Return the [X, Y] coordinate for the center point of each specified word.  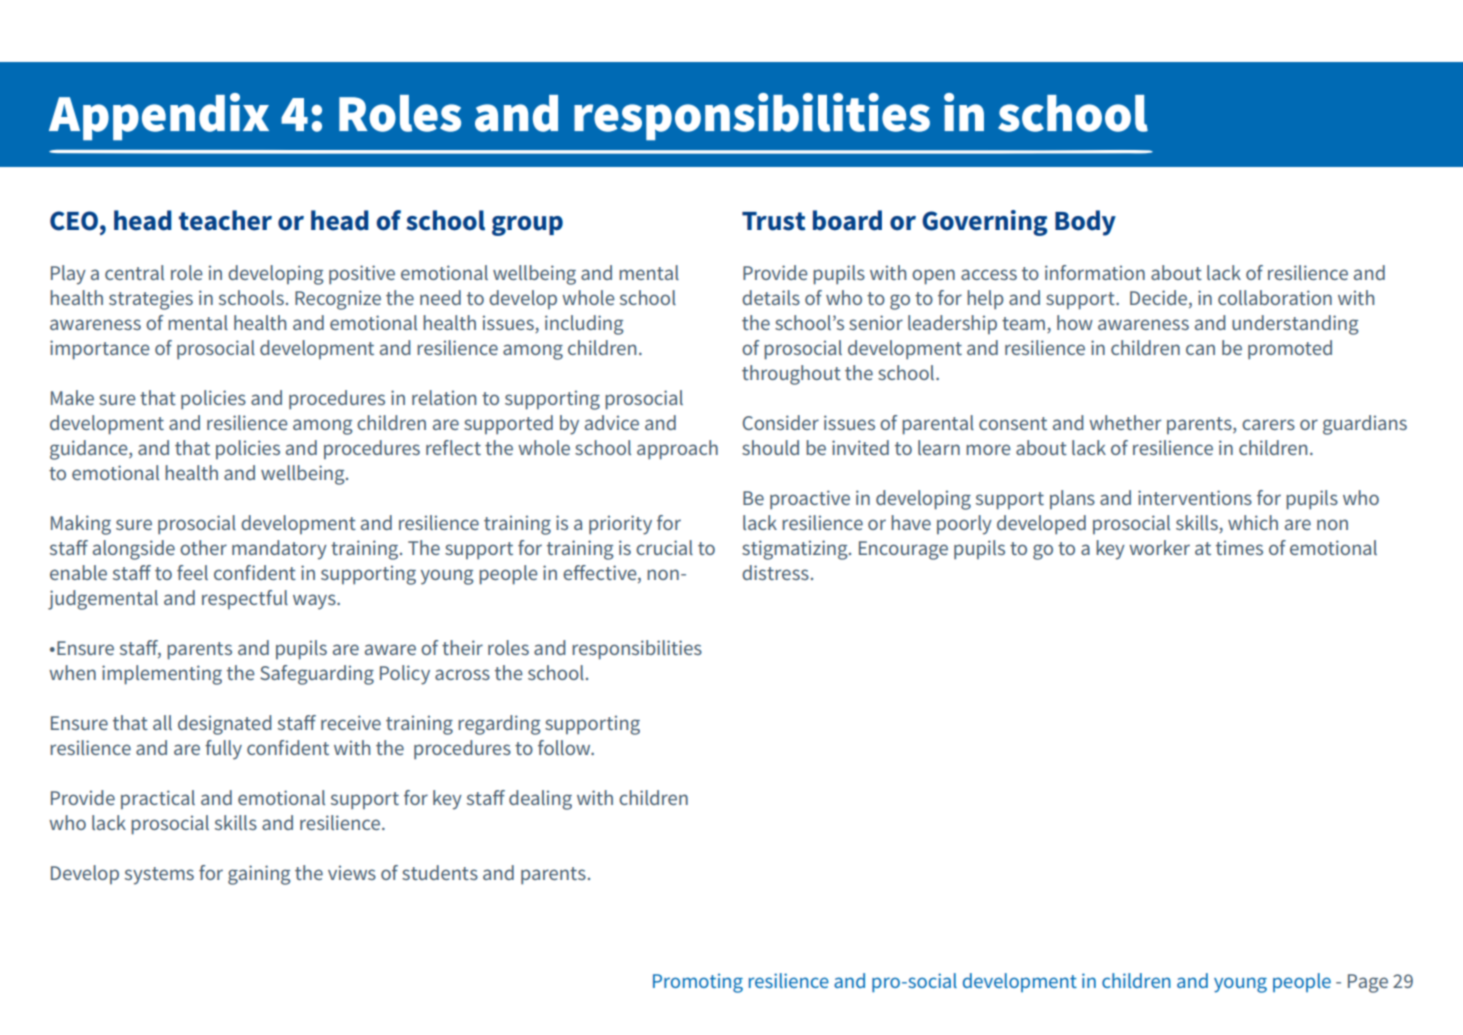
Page [1368, 983]
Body [1085, 223]
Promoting [698, 983]
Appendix [159, 116]
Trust [773, 221]
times [1239, 547]
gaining [259, 875]
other [203, 547]
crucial [664, 547]
